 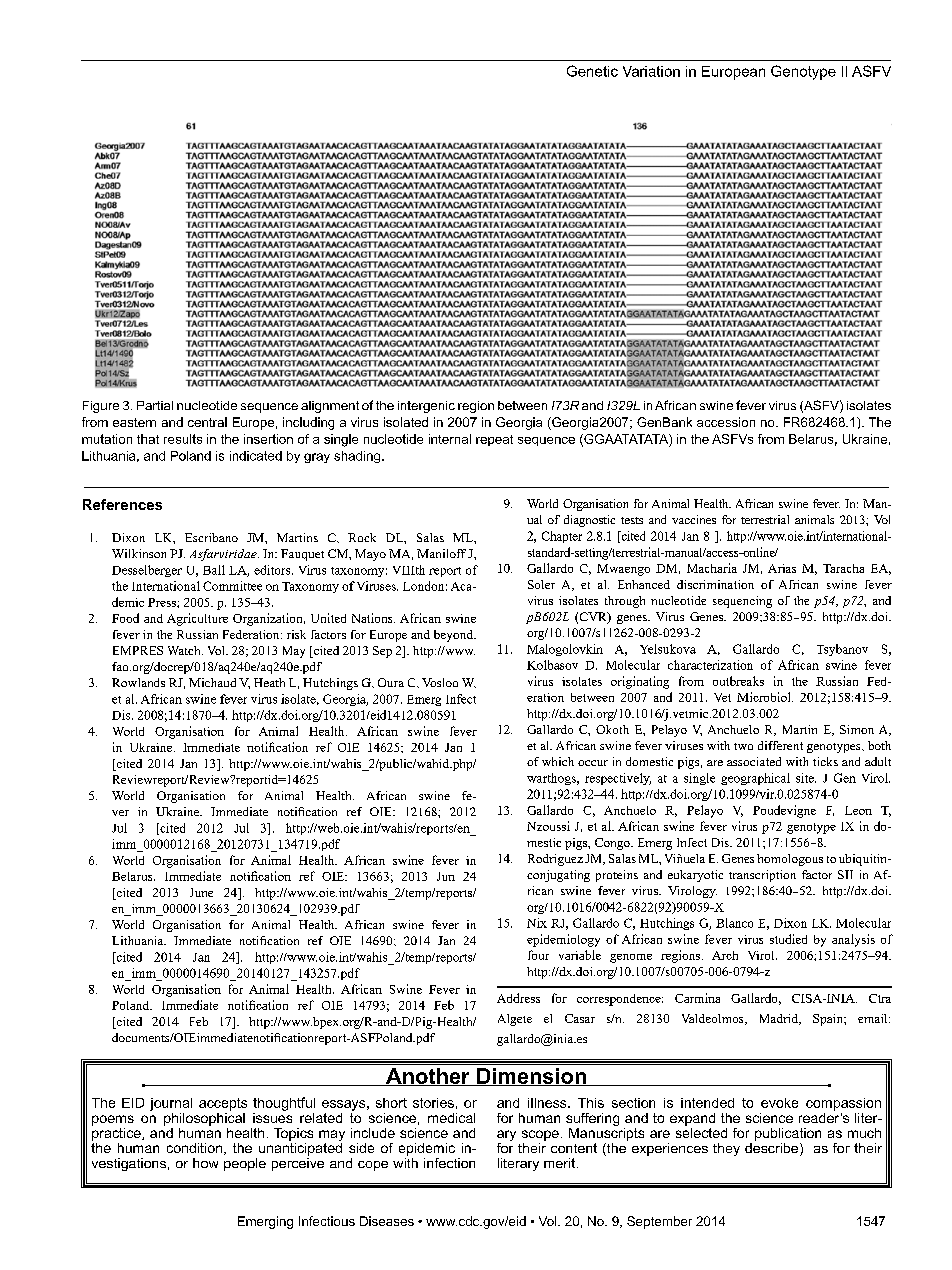 I want to click on how, so click(x=205, y=1163).
